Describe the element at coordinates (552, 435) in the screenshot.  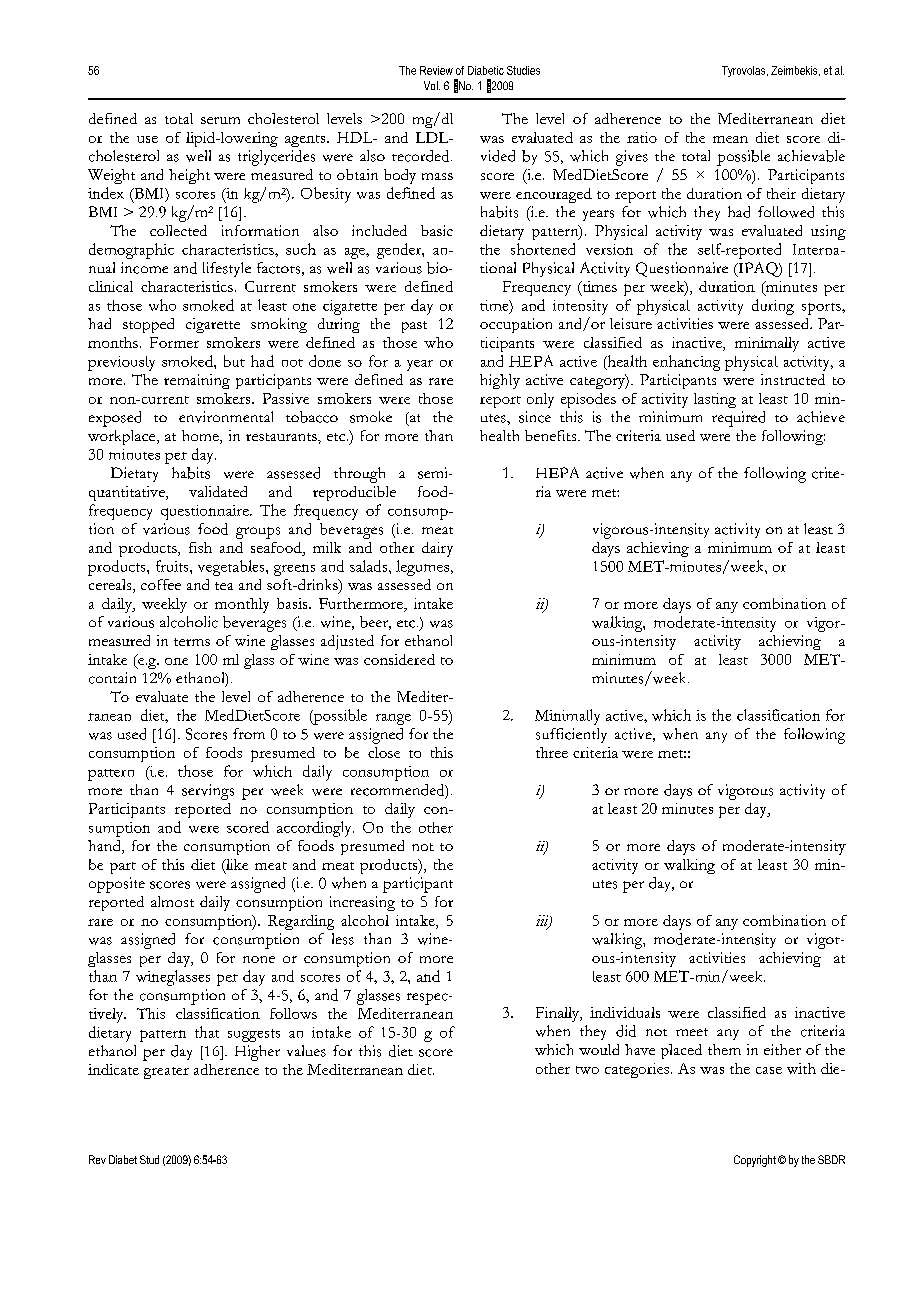
I see `benefits` at that location.
